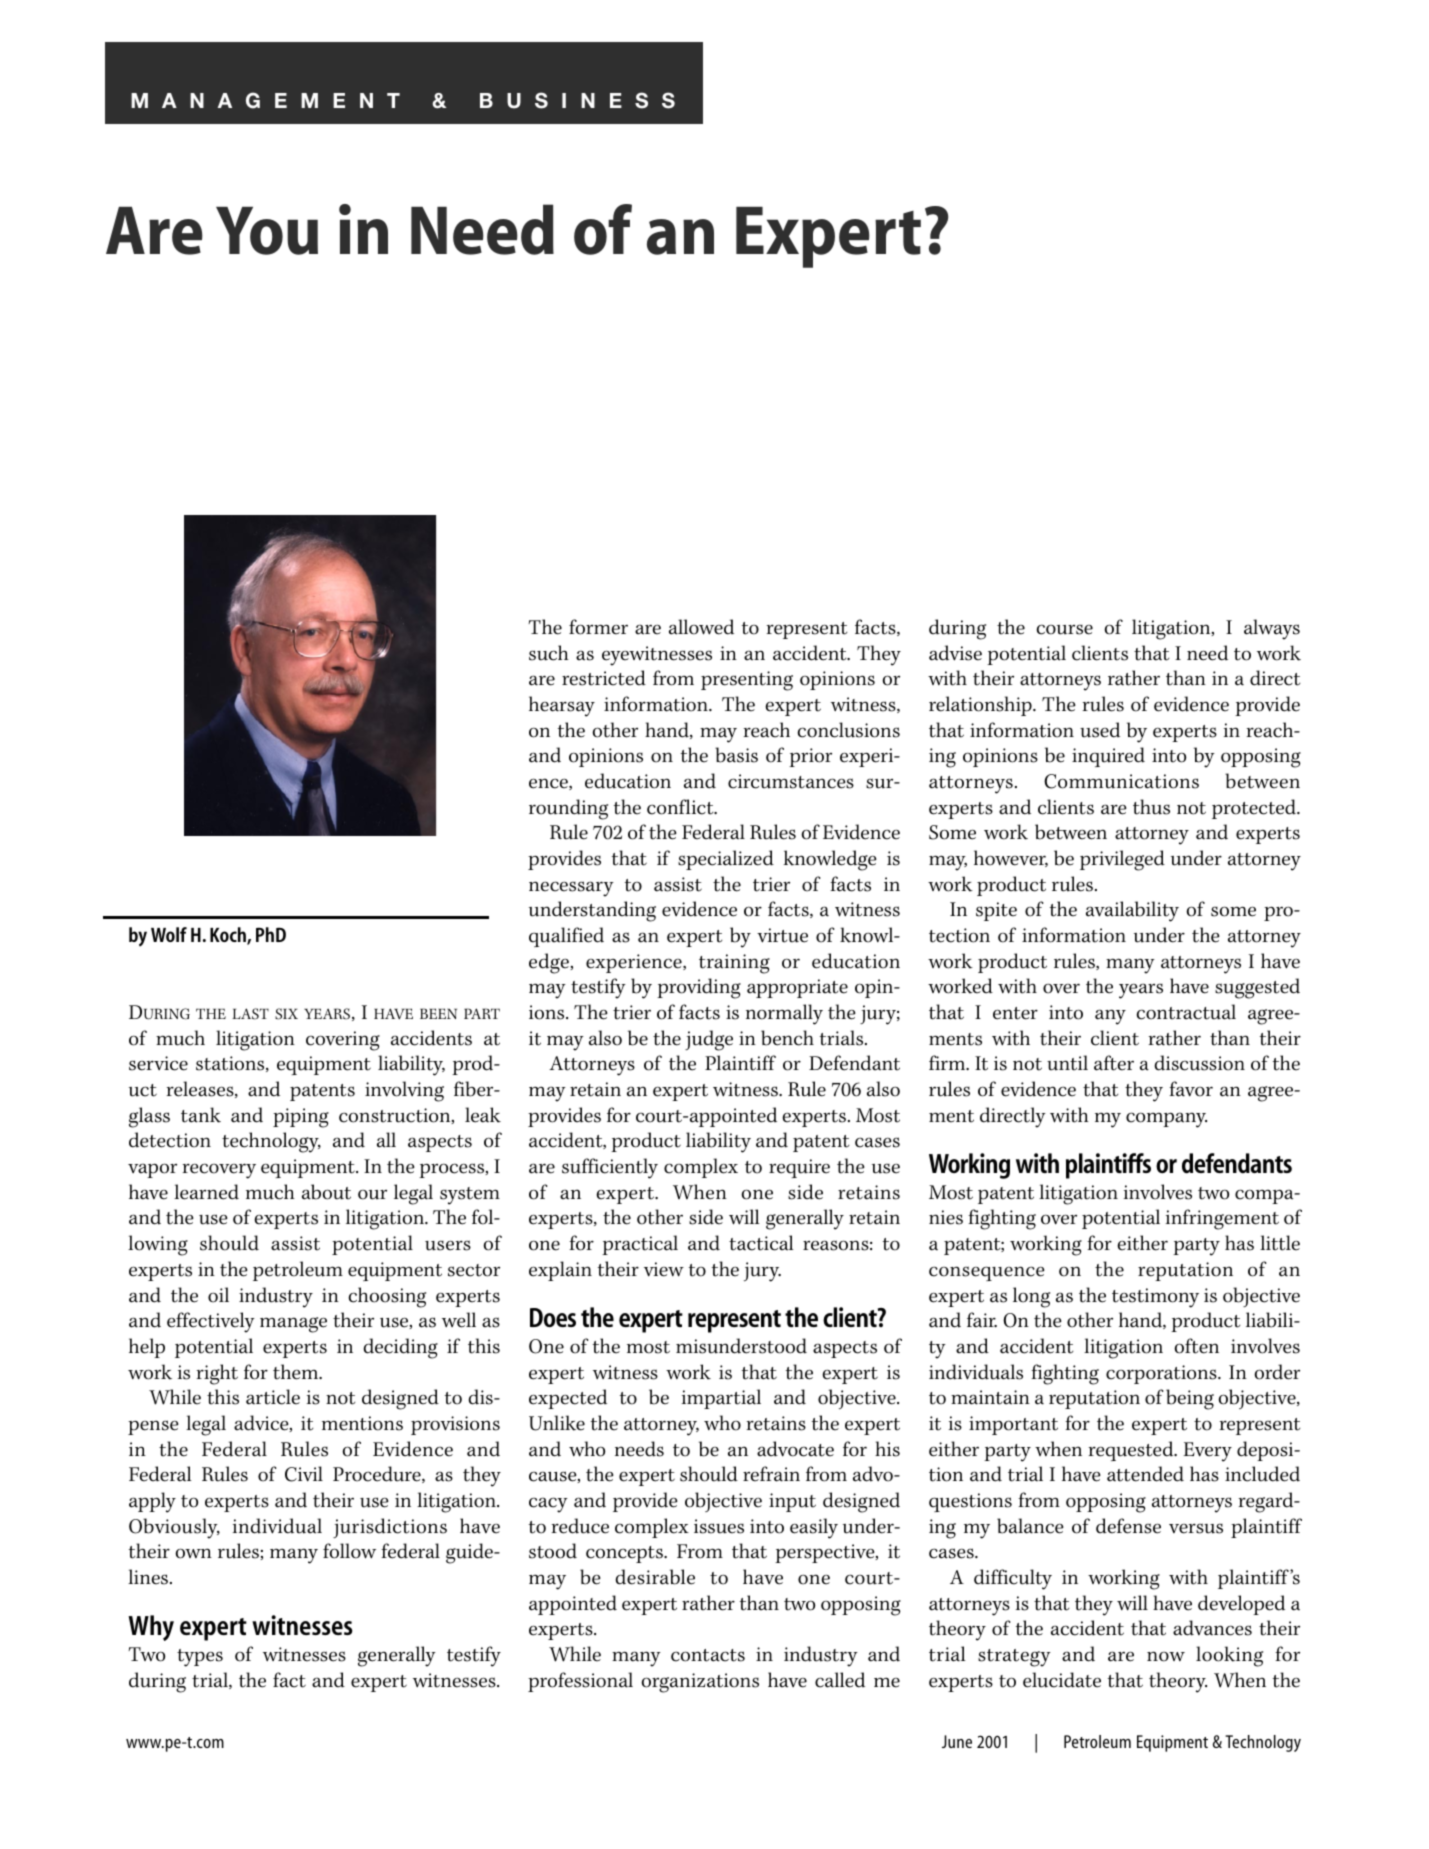 Image resolution: width=1429 pixels, height=1849 pixels. I want to click on allowed, so click(701, 627).
